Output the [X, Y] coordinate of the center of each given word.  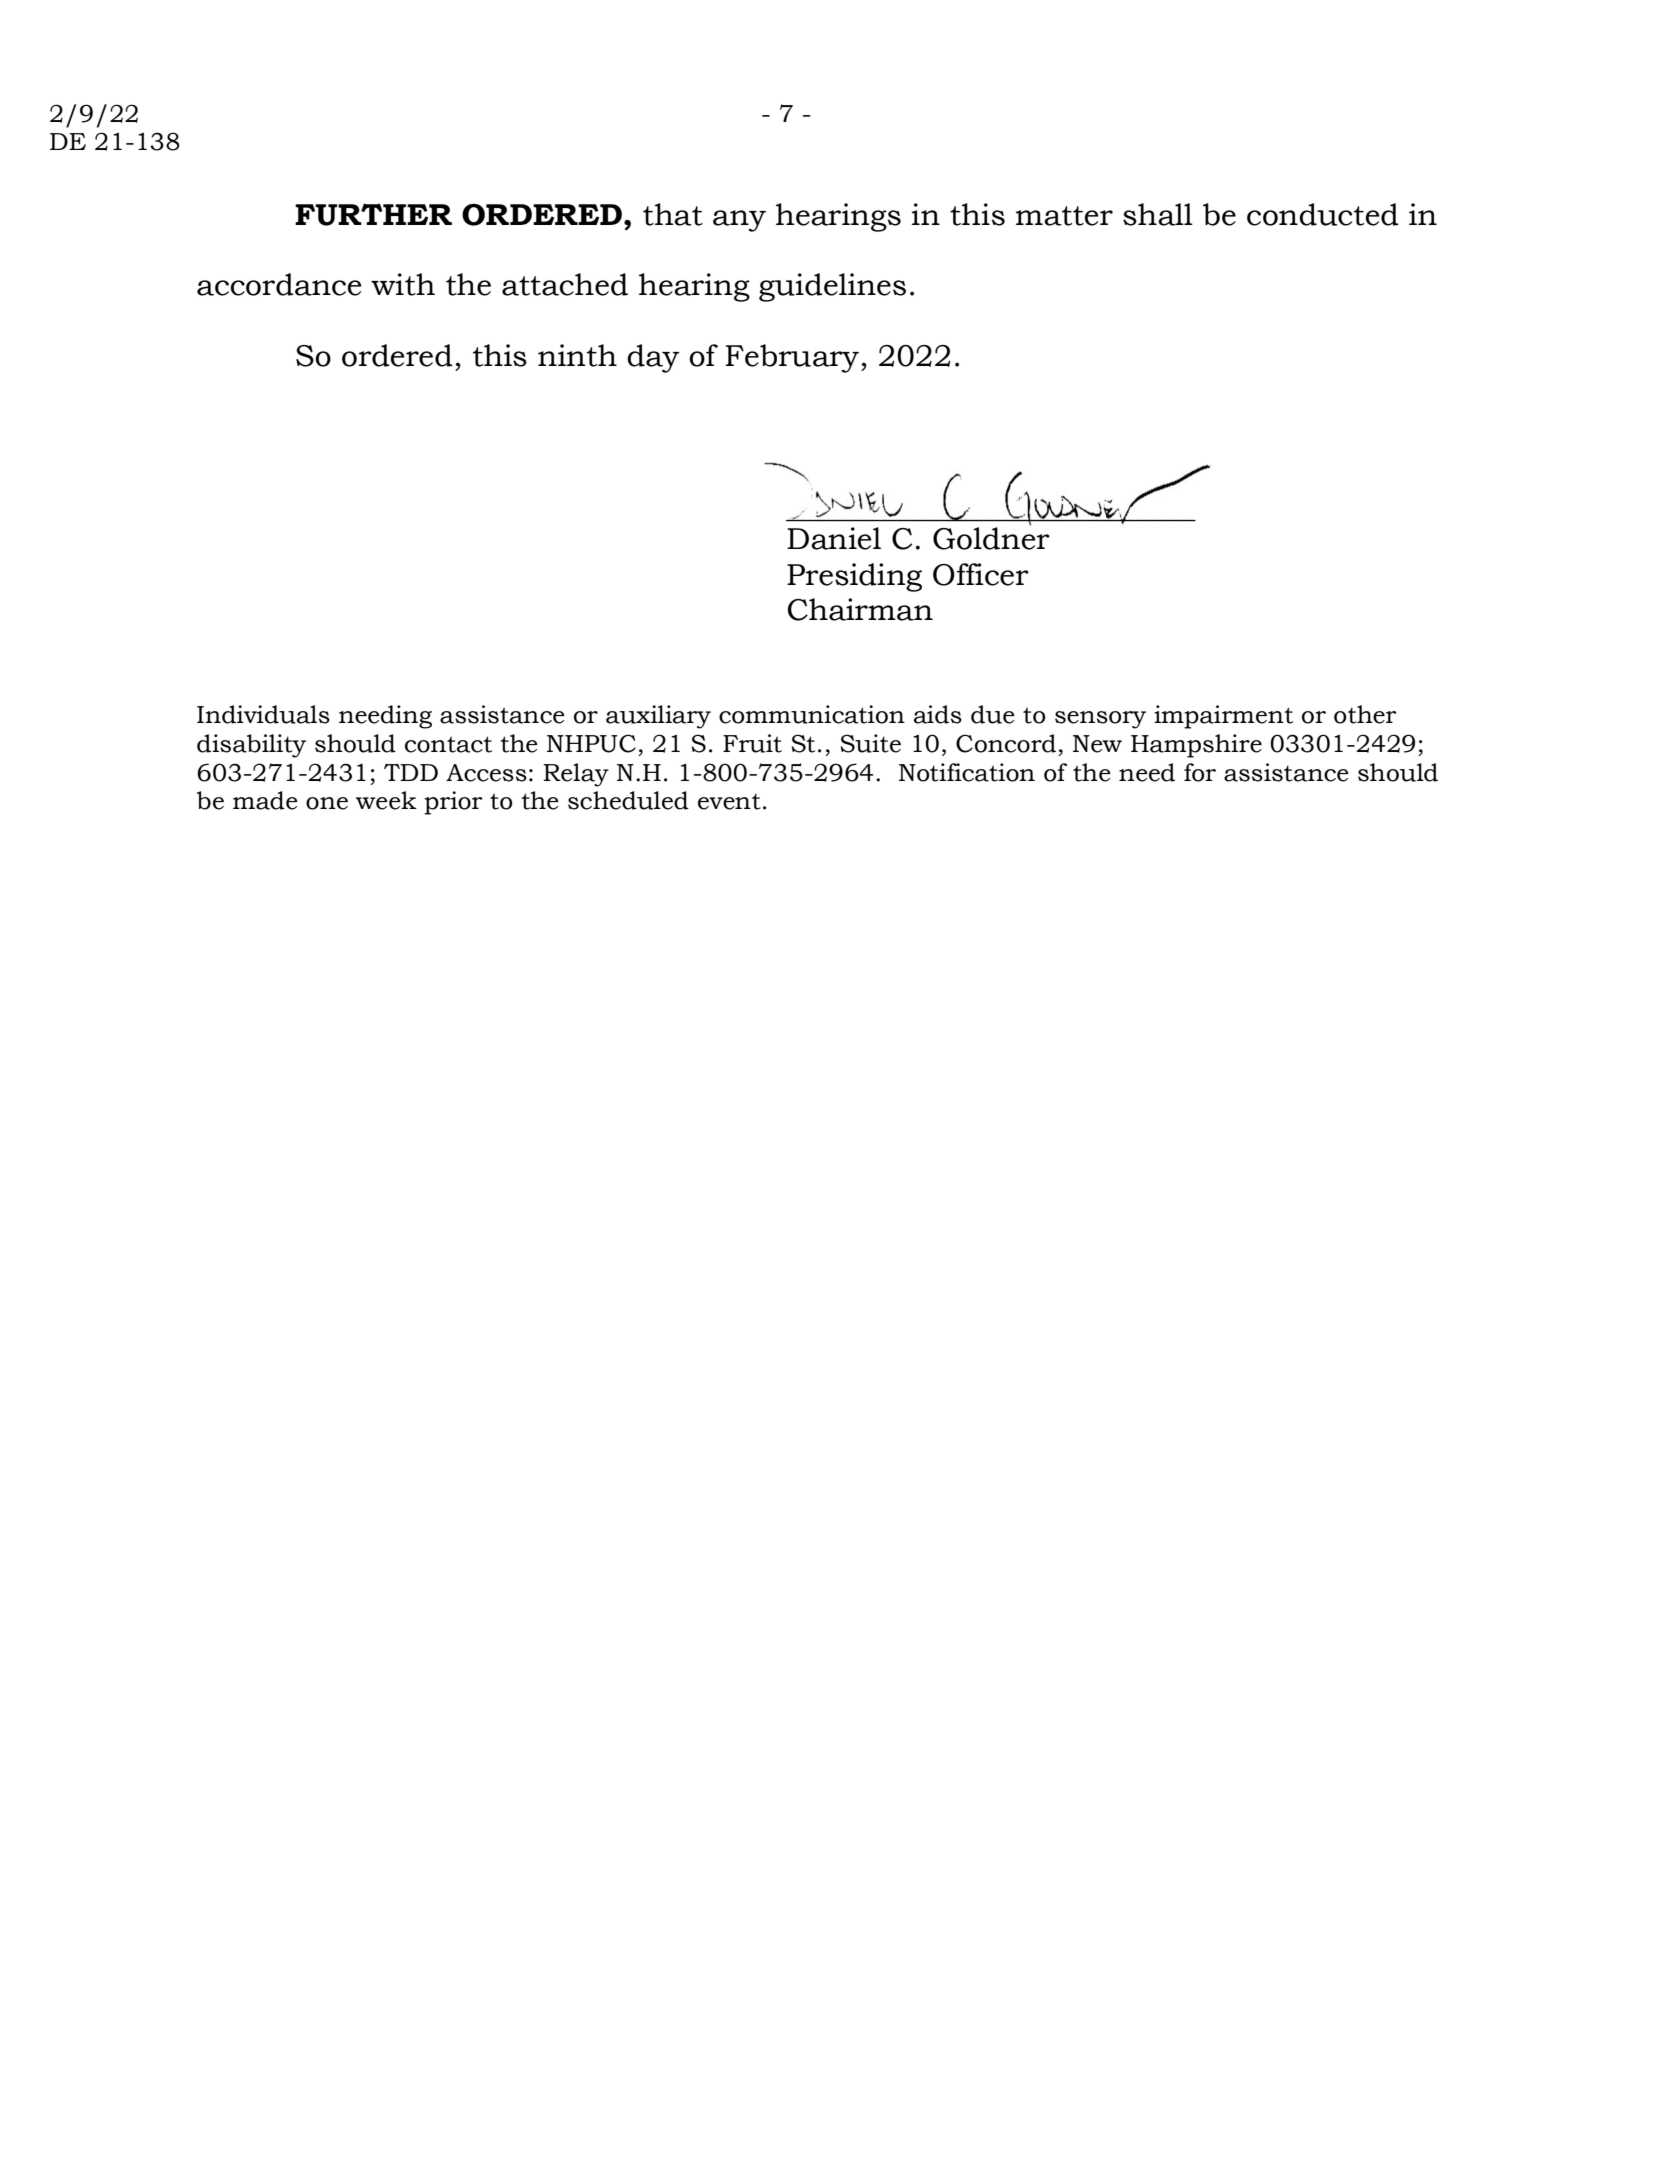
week [386, 800]
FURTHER [373, 215]
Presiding [854, 577]
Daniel [834, 538]
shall [1158, 214]
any [739, 221]
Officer [981, 574]
